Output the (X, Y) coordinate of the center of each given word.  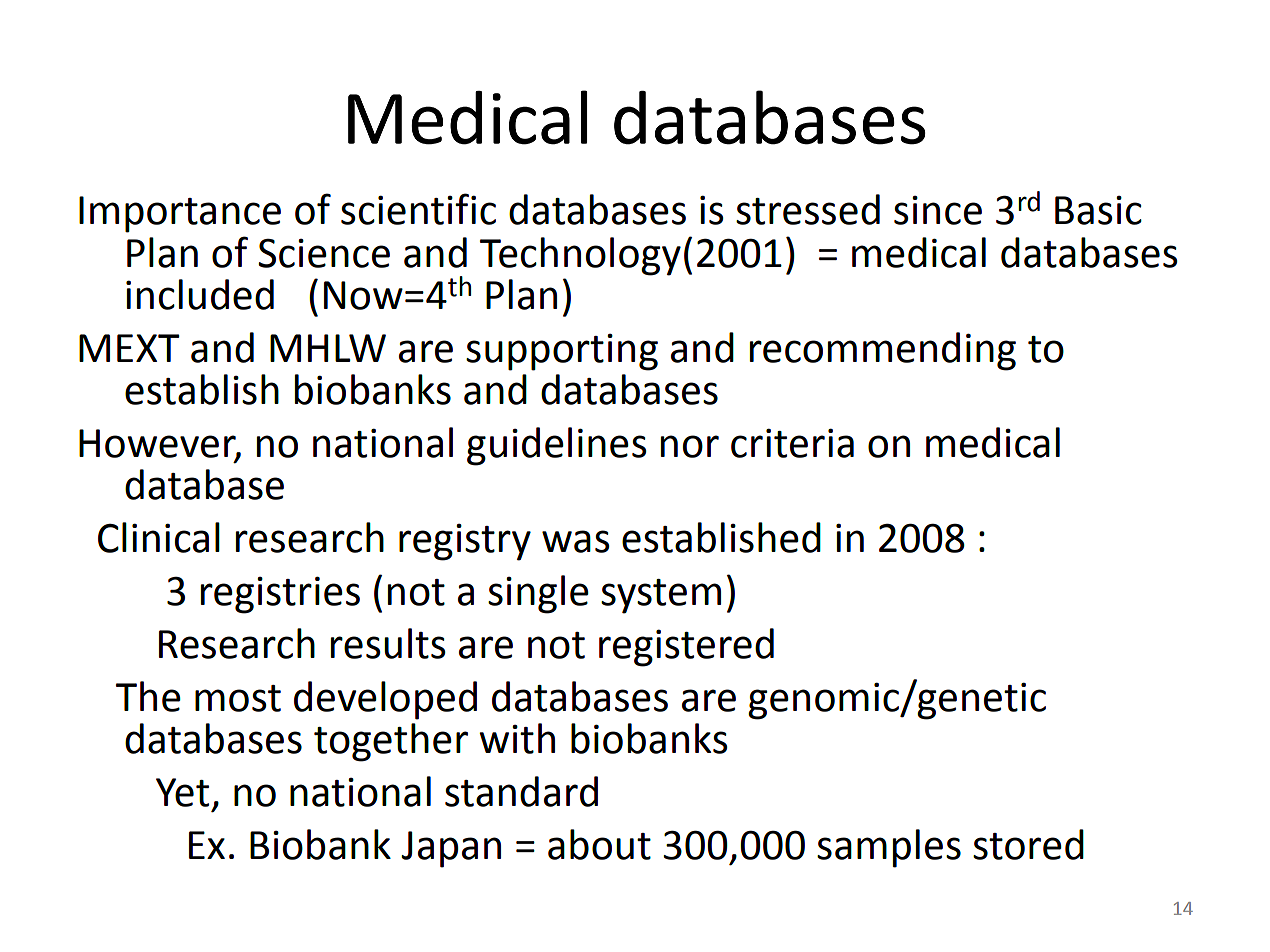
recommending (883, 351)
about (599, 844)
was (576, 541)
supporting (562, 352)
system (661, 596)
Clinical (159, 537)
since (938, 210)
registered (686, 647)
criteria (792, 443)
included (200, 294)
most (238, 698)
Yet (182, 792)
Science (324, 253)
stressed (808, 209)
